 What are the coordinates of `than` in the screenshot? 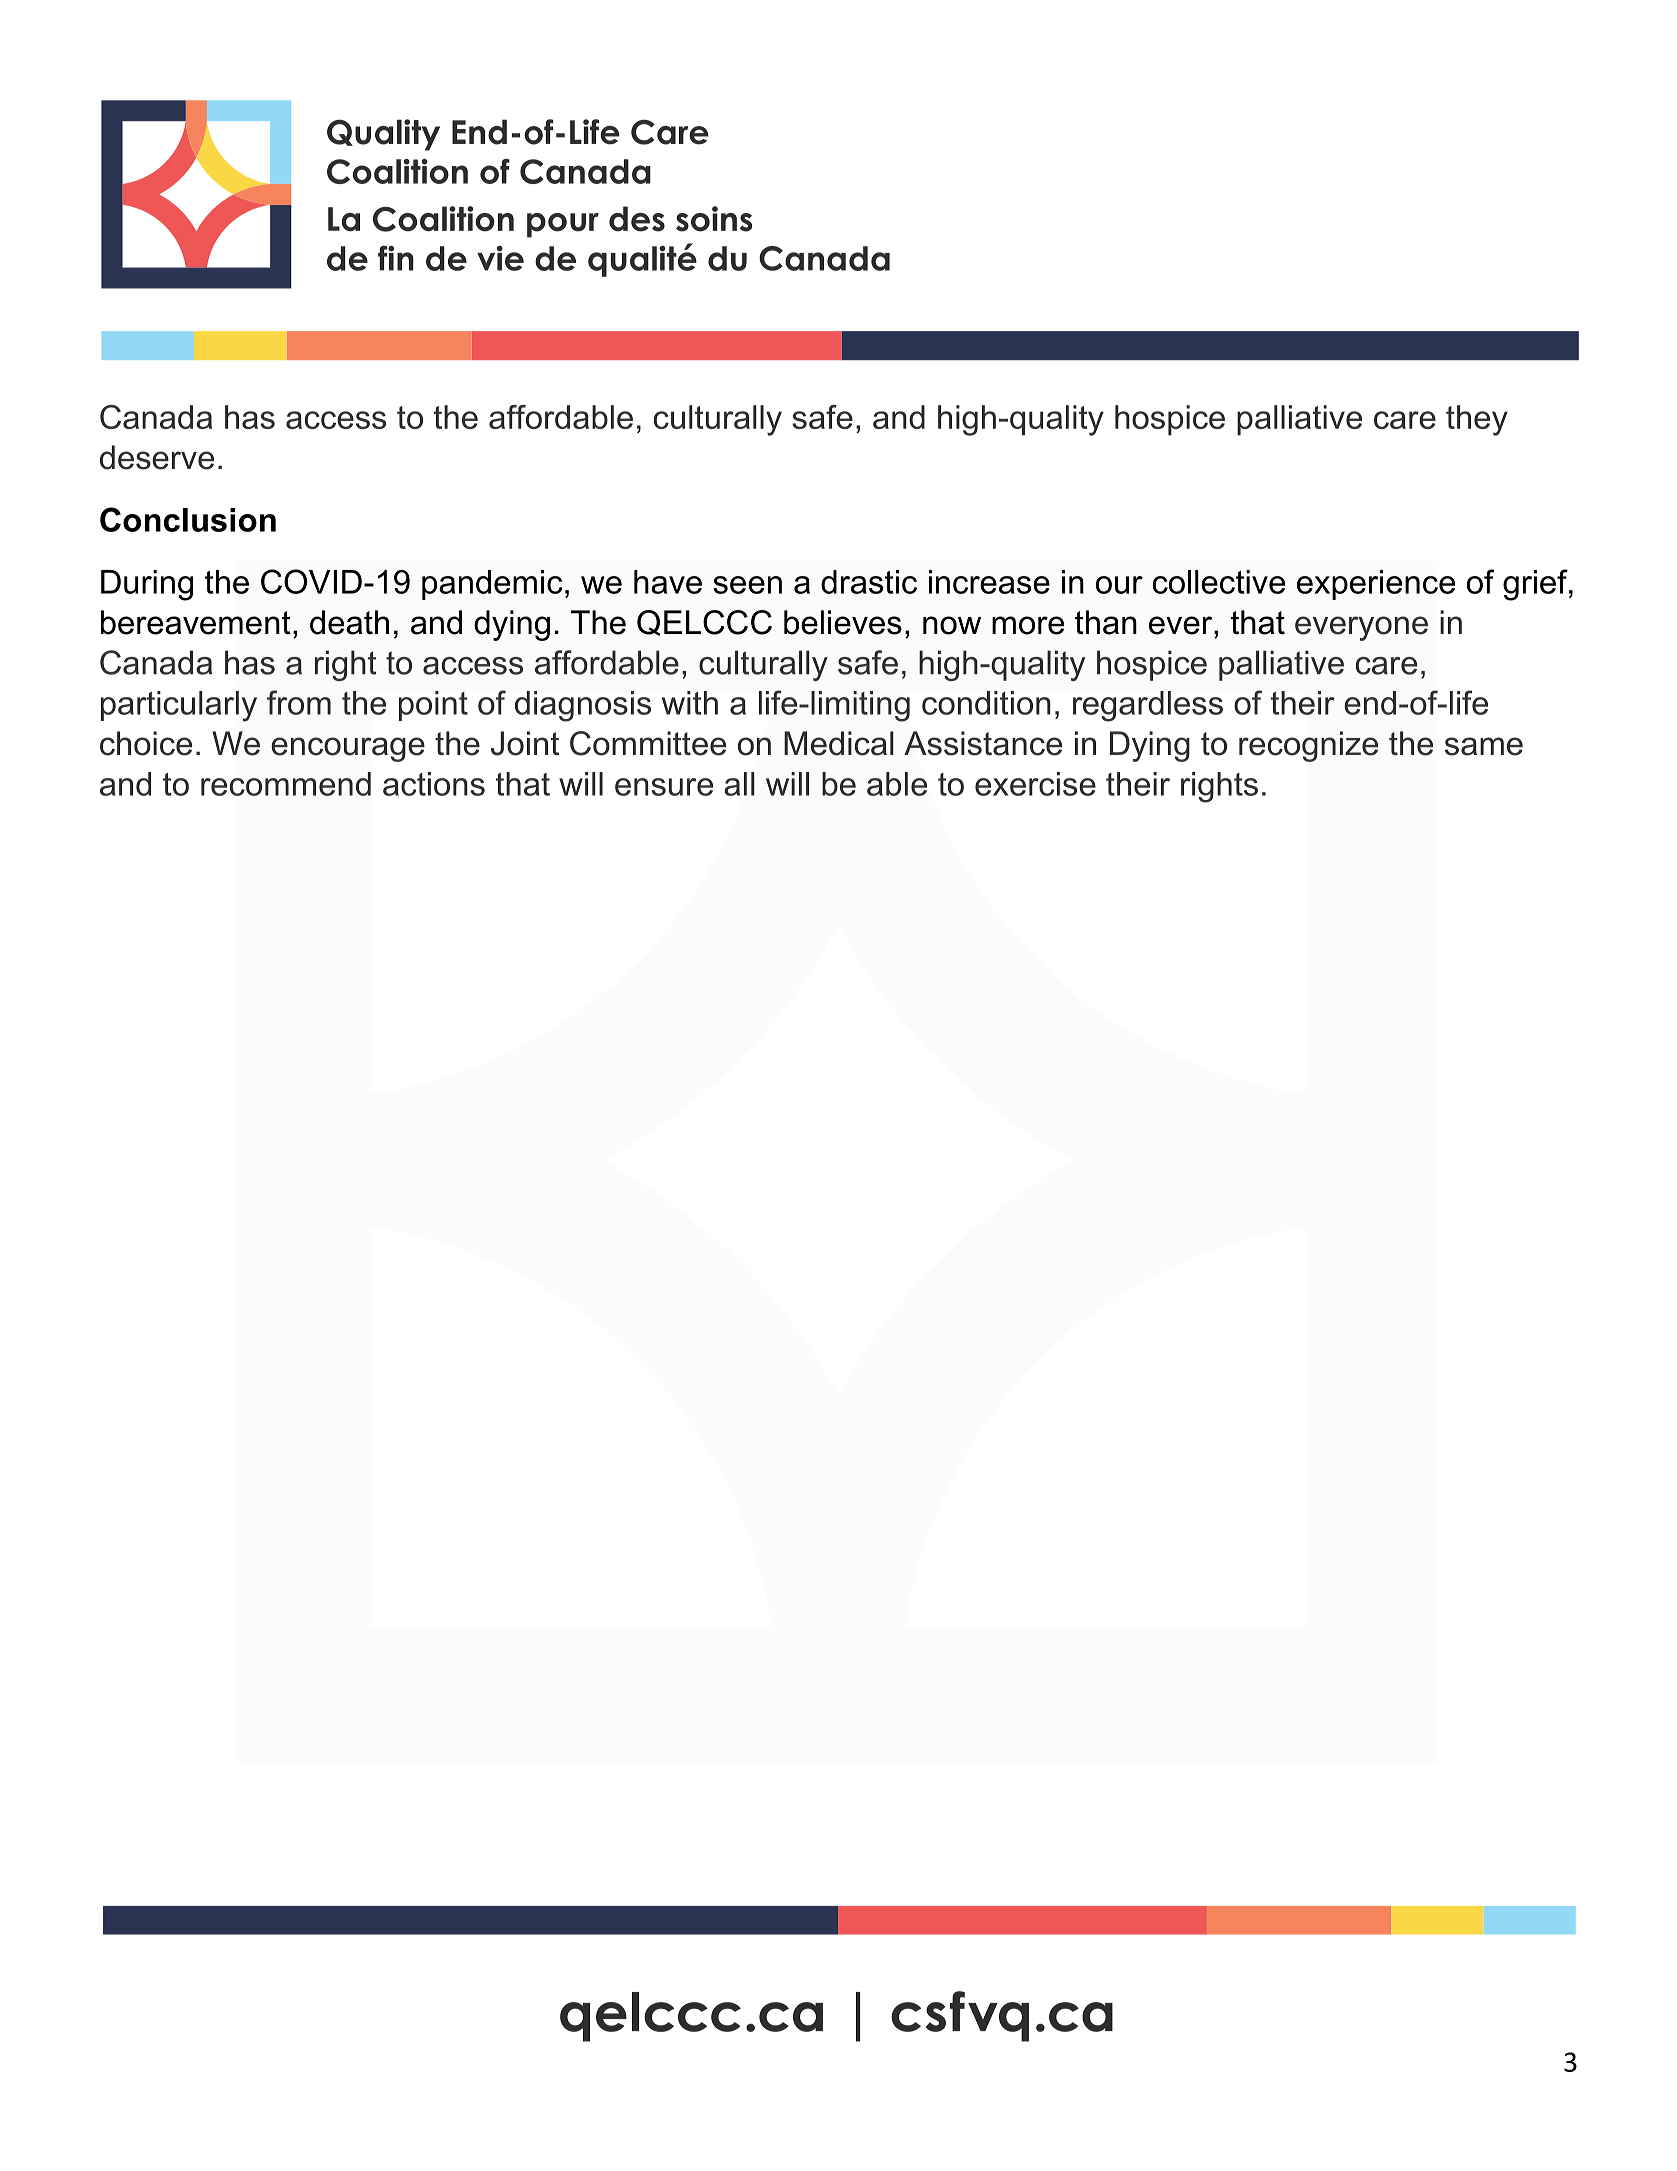 It's located at (1106, 622).
